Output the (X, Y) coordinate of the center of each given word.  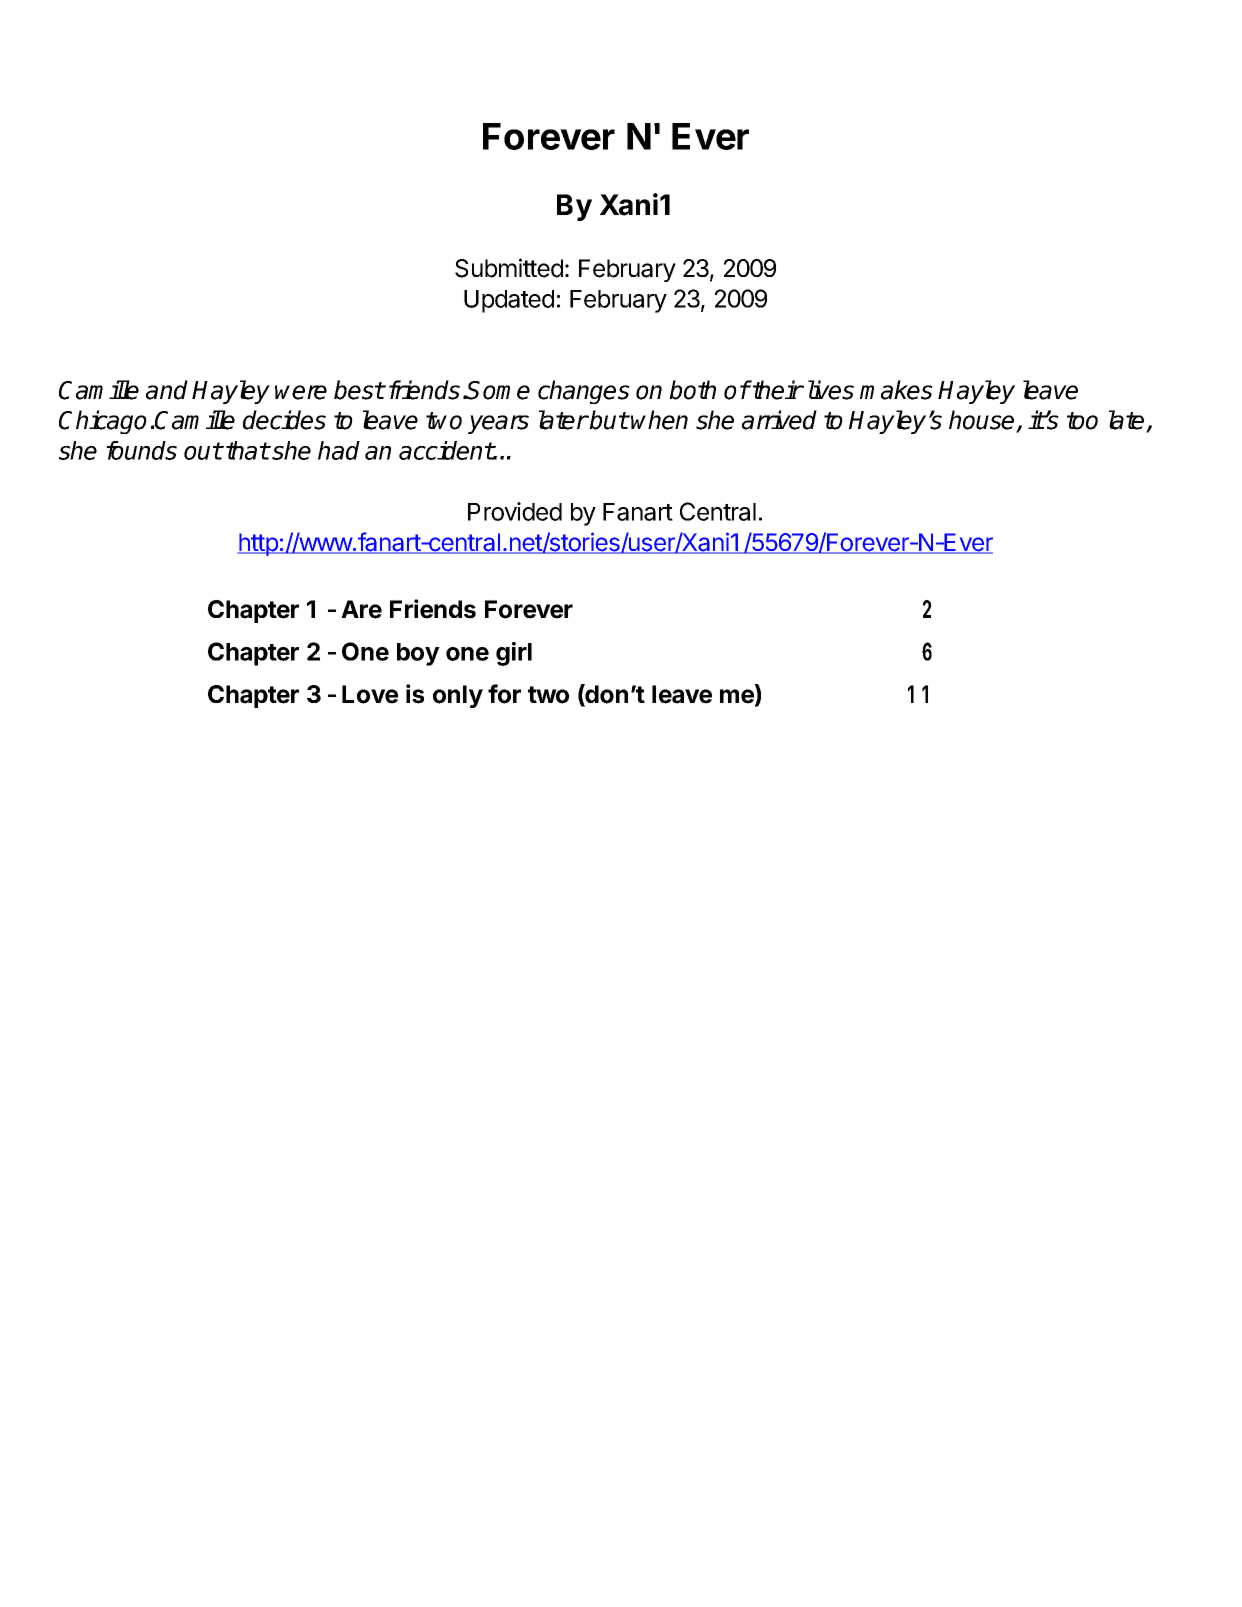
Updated (509, 301)
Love (370, 694)
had (339, 450)
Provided (515, 511)
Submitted (509, 268)
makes (896, 390)
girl (514, 654)
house (983, 421)
